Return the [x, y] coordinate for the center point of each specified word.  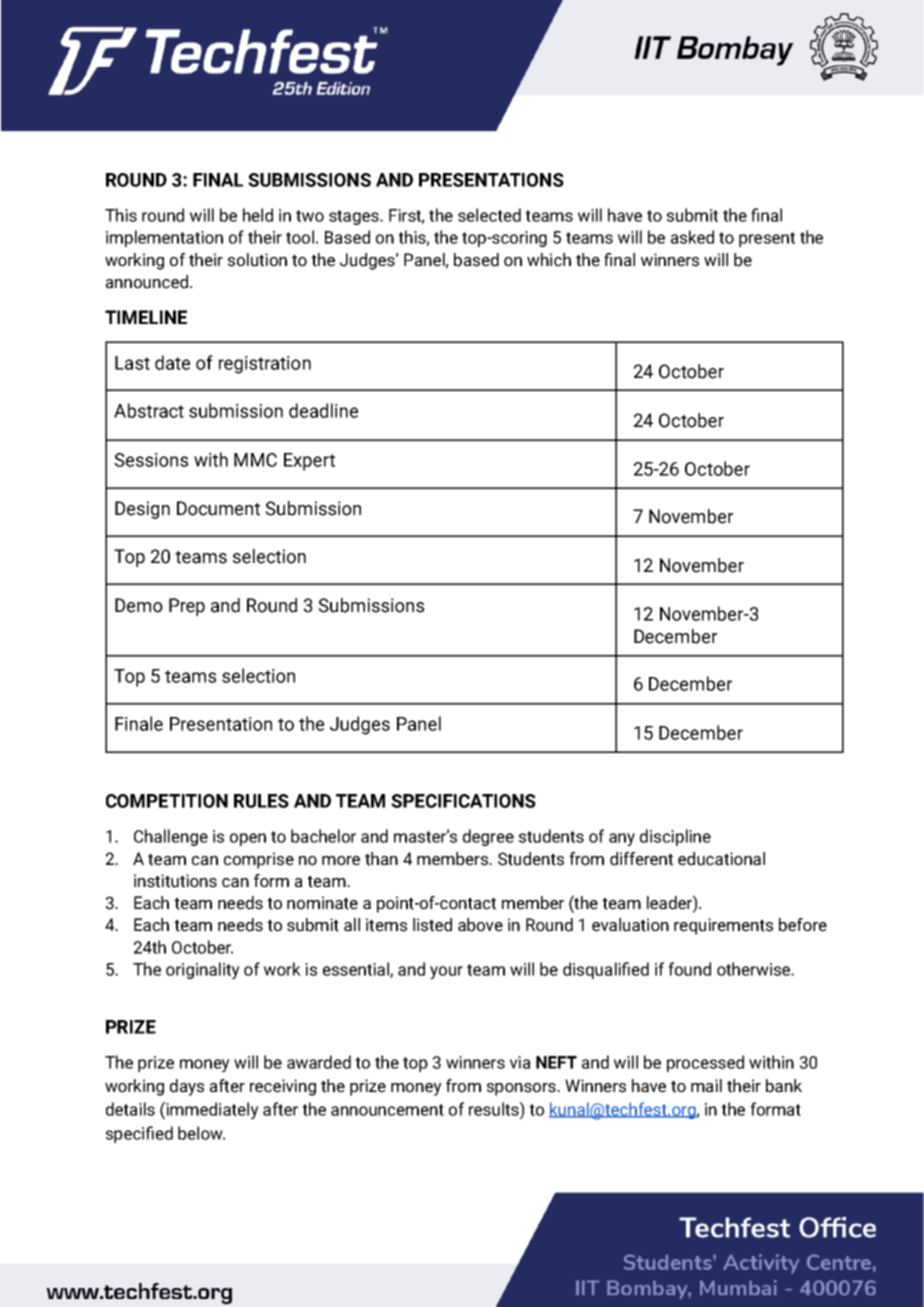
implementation [164, 238]
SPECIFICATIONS [463, 801]
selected [489, 215]
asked [692, 237]
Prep [187, 607]
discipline [675, 837]
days [187, 1087]
